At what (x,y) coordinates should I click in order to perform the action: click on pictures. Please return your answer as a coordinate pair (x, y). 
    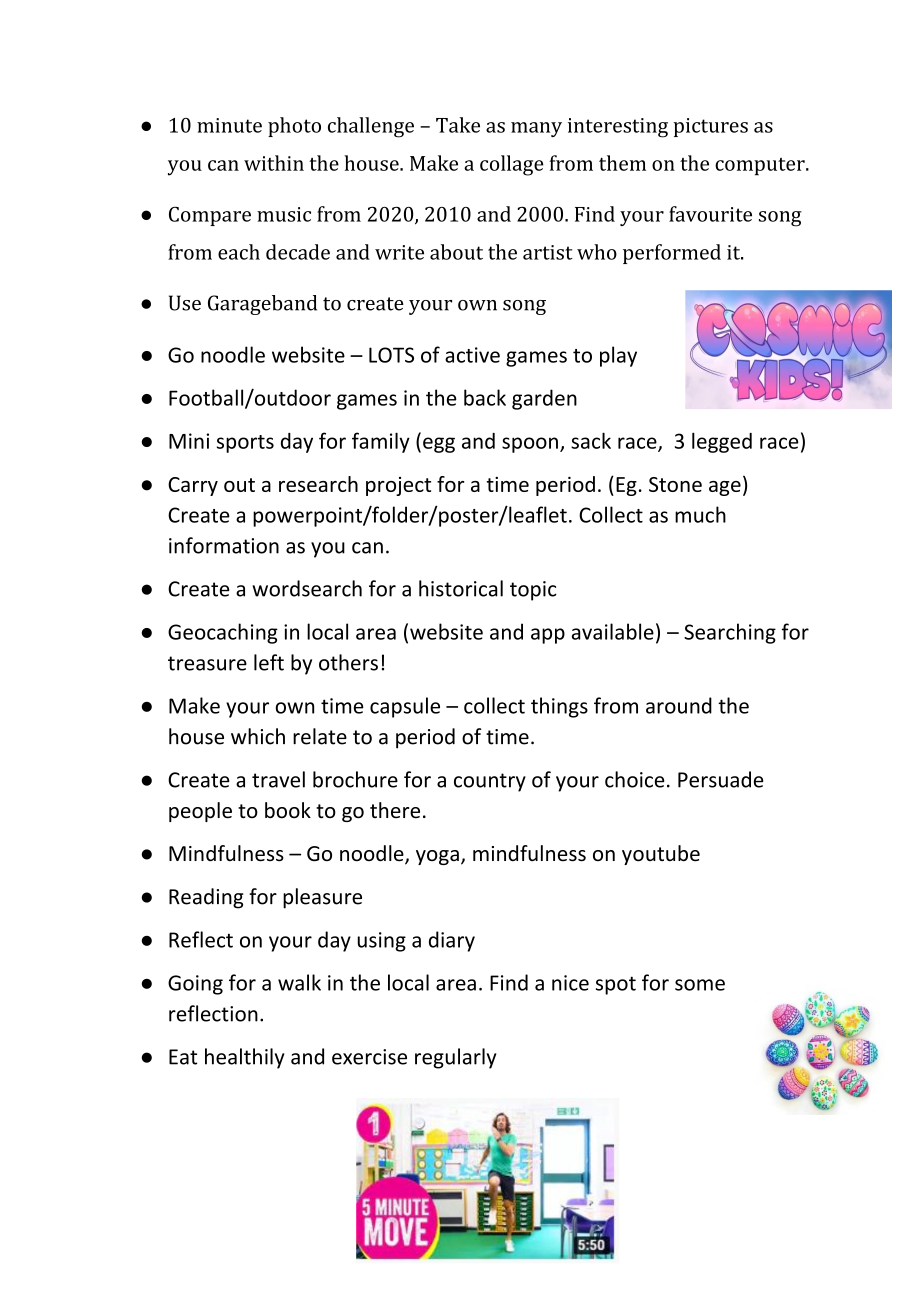
    Looking at the image, I should click on (710, 127).
